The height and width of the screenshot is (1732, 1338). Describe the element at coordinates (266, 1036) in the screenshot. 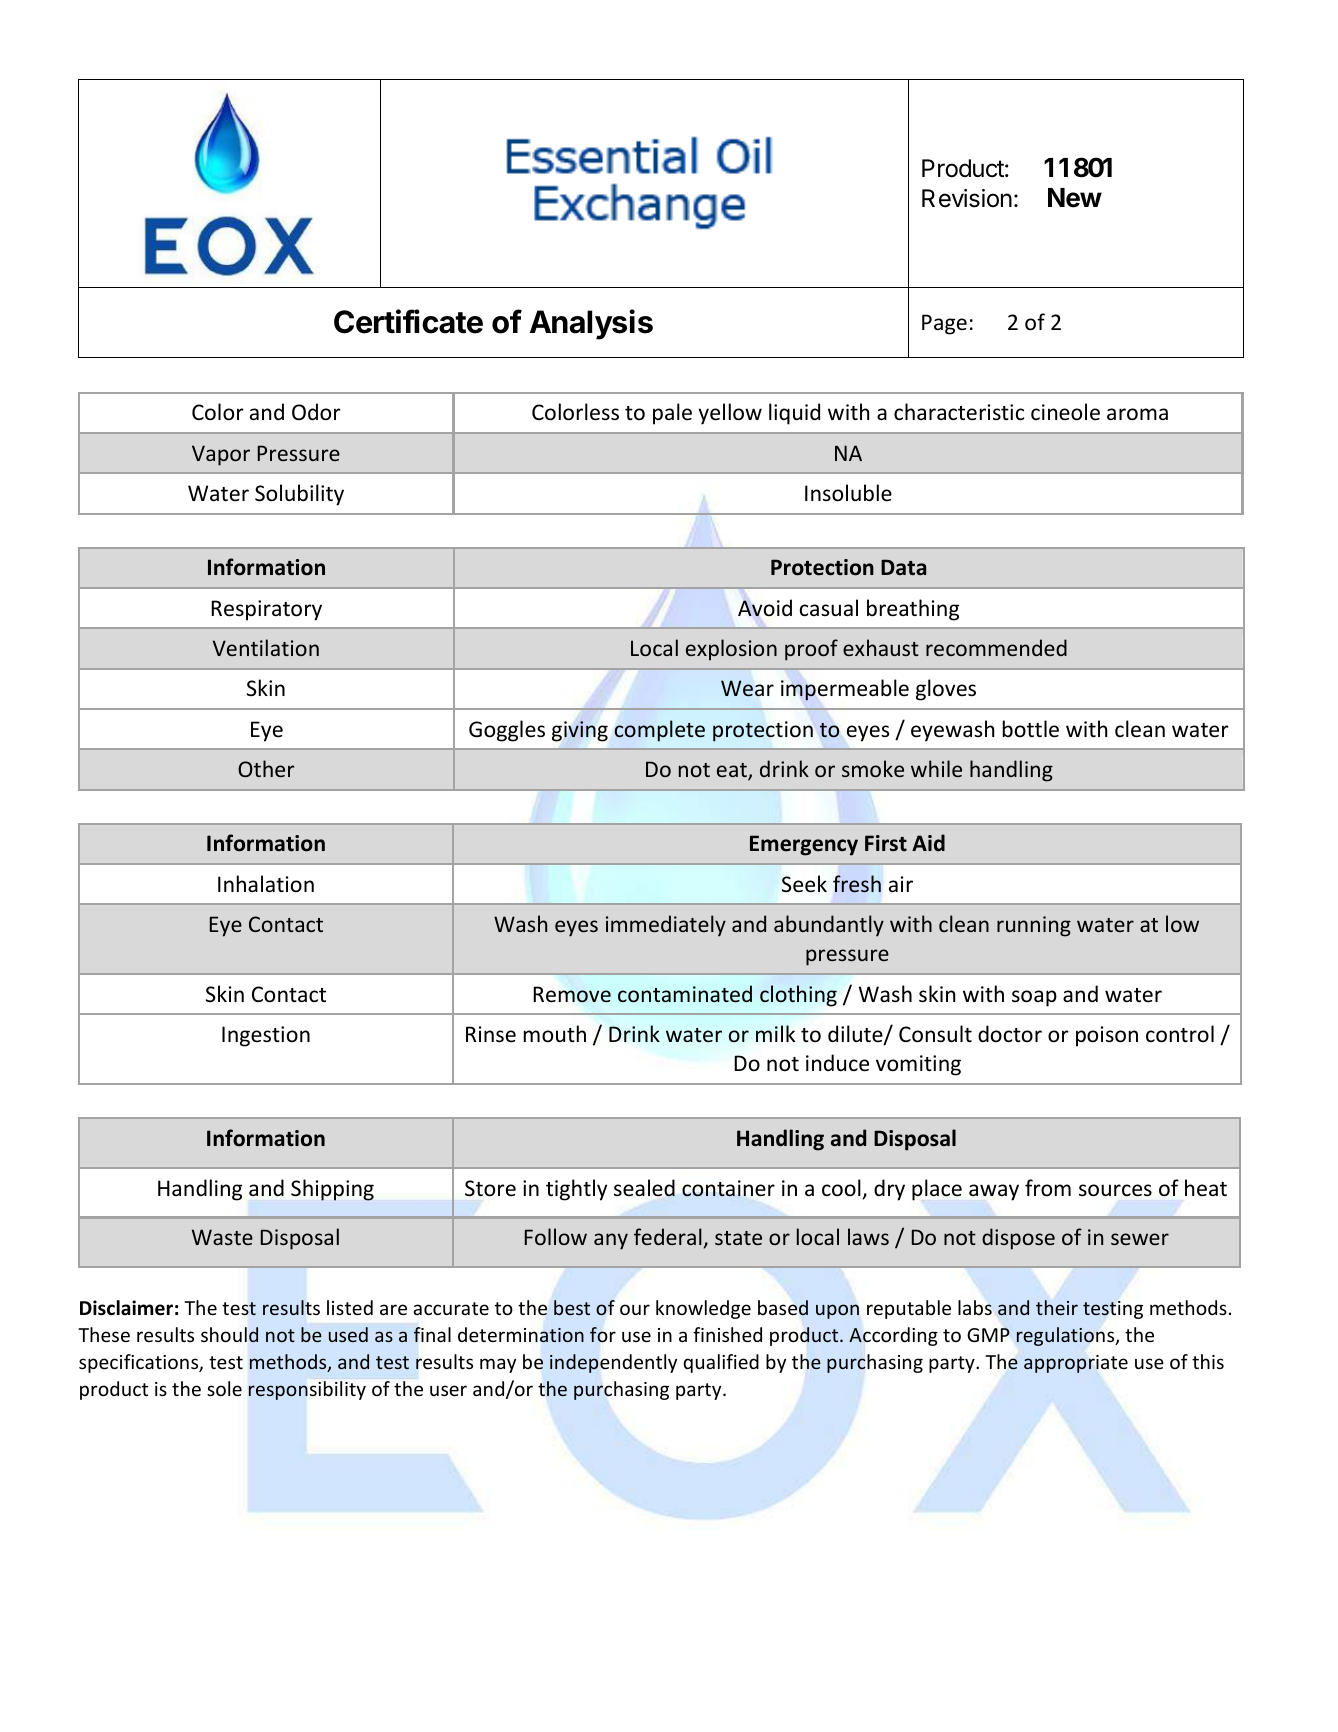

I see `Ingestion` at that location.
